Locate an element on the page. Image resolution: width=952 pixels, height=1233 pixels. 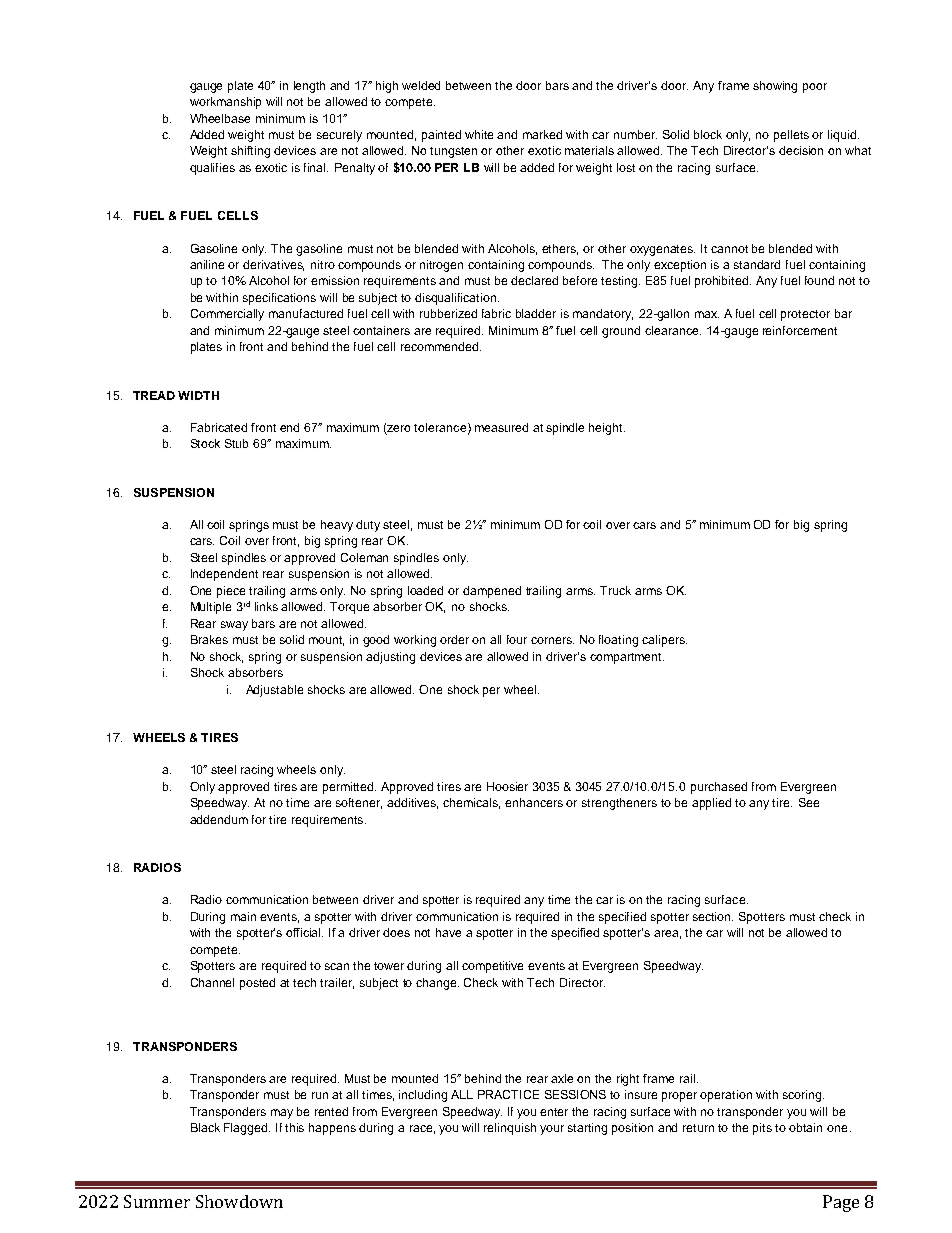
pellets is located at coordinates (791, 136).
